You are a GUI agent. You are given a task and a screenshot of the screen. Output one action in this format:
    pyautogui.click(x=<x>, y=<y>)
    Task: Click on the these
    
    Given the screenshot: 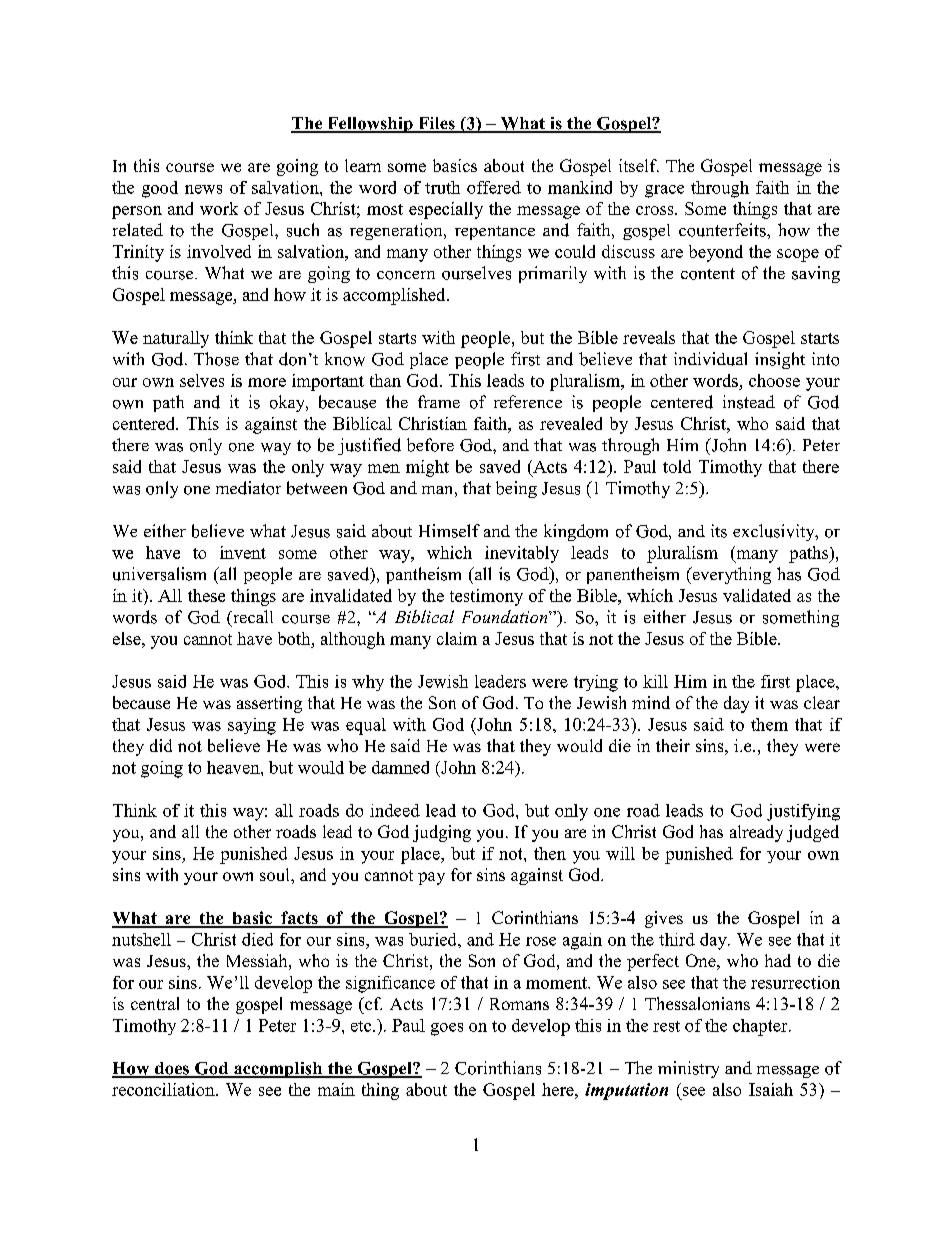 What is the action you would take?
    pyautogui.click(x=206, y=595)
